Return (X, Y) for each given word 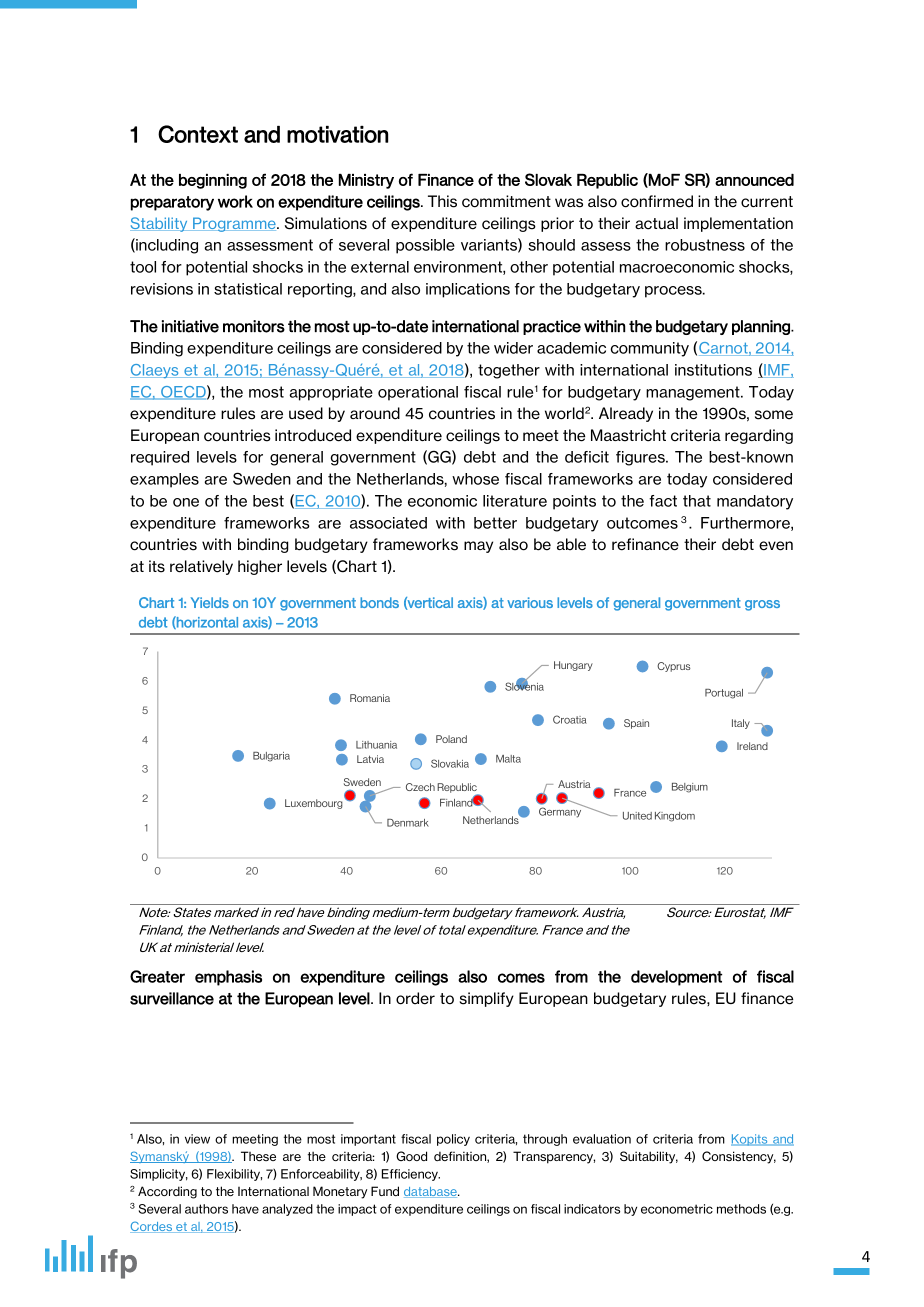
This (442, 201)
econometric (677, 1209)
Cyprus (674, 667)
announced (754, 180)
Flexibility (234, 1175)
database (431, 1192)
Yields (210, 602)
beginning (213, 181)
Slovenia (524, 685)
